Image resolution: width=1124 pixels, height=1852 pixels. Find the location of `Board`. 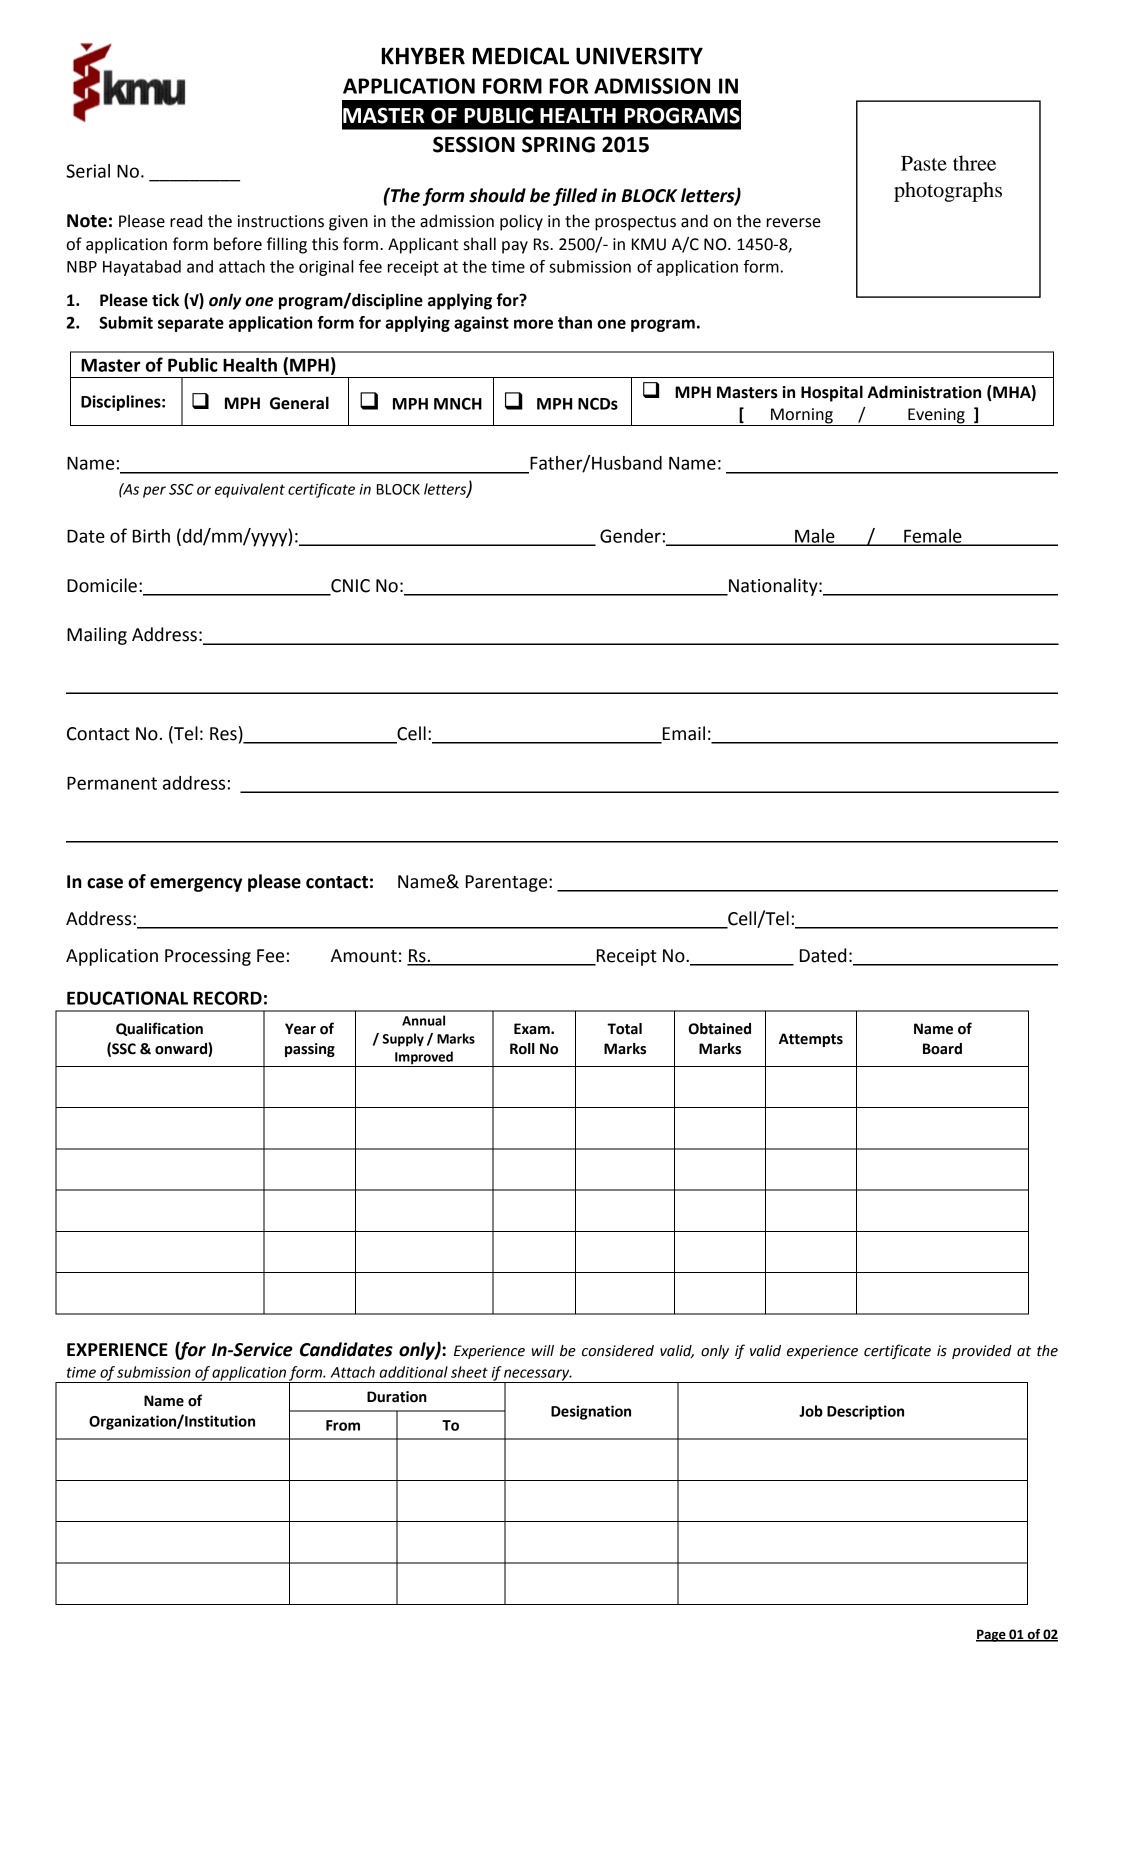

Board is located at coordinates (942, 1049).
